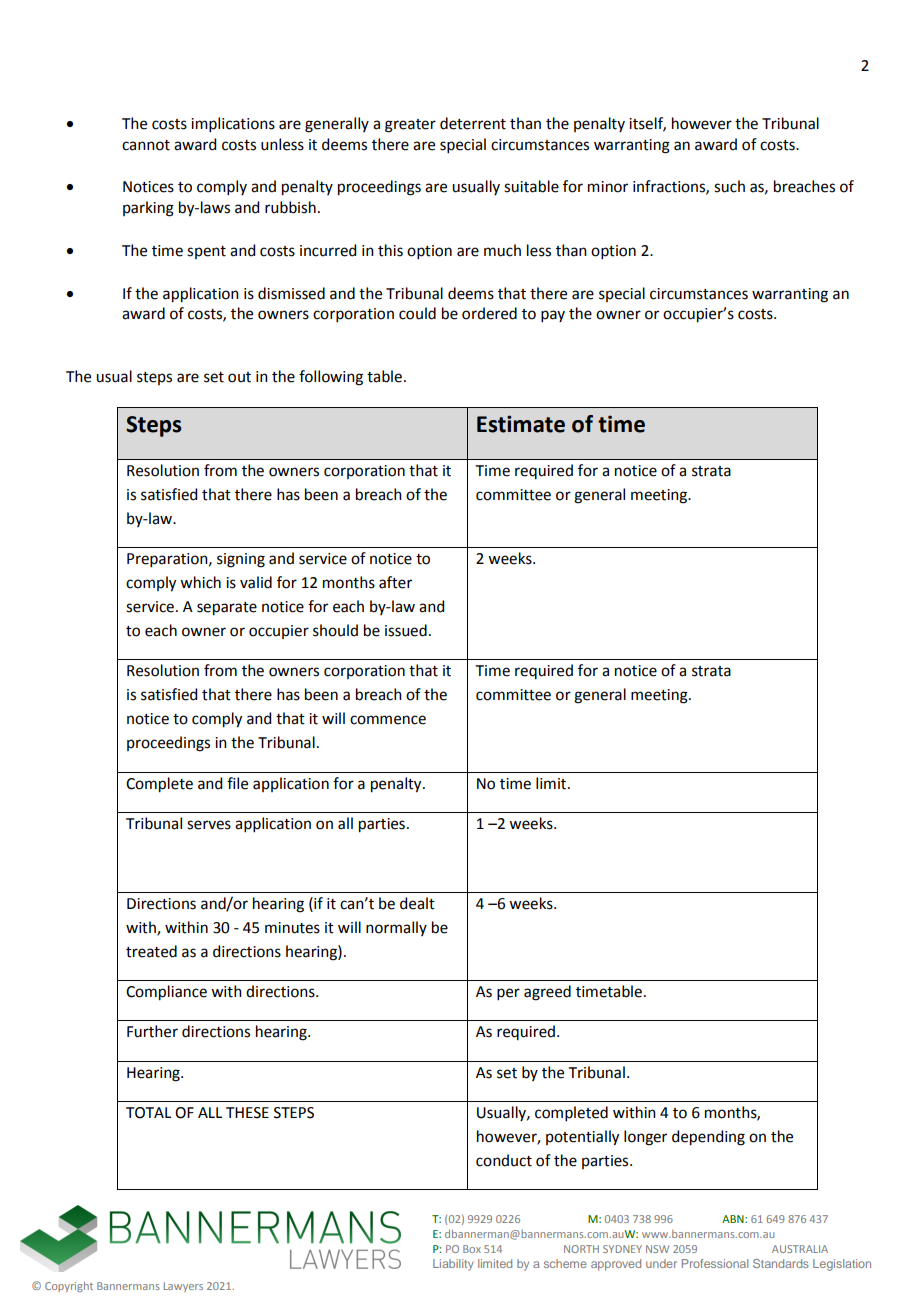 This screenshot has width=924, height=1308. Describe the element at coordinates (472, 1249) in the screenshot. I see `Box` at that location.
